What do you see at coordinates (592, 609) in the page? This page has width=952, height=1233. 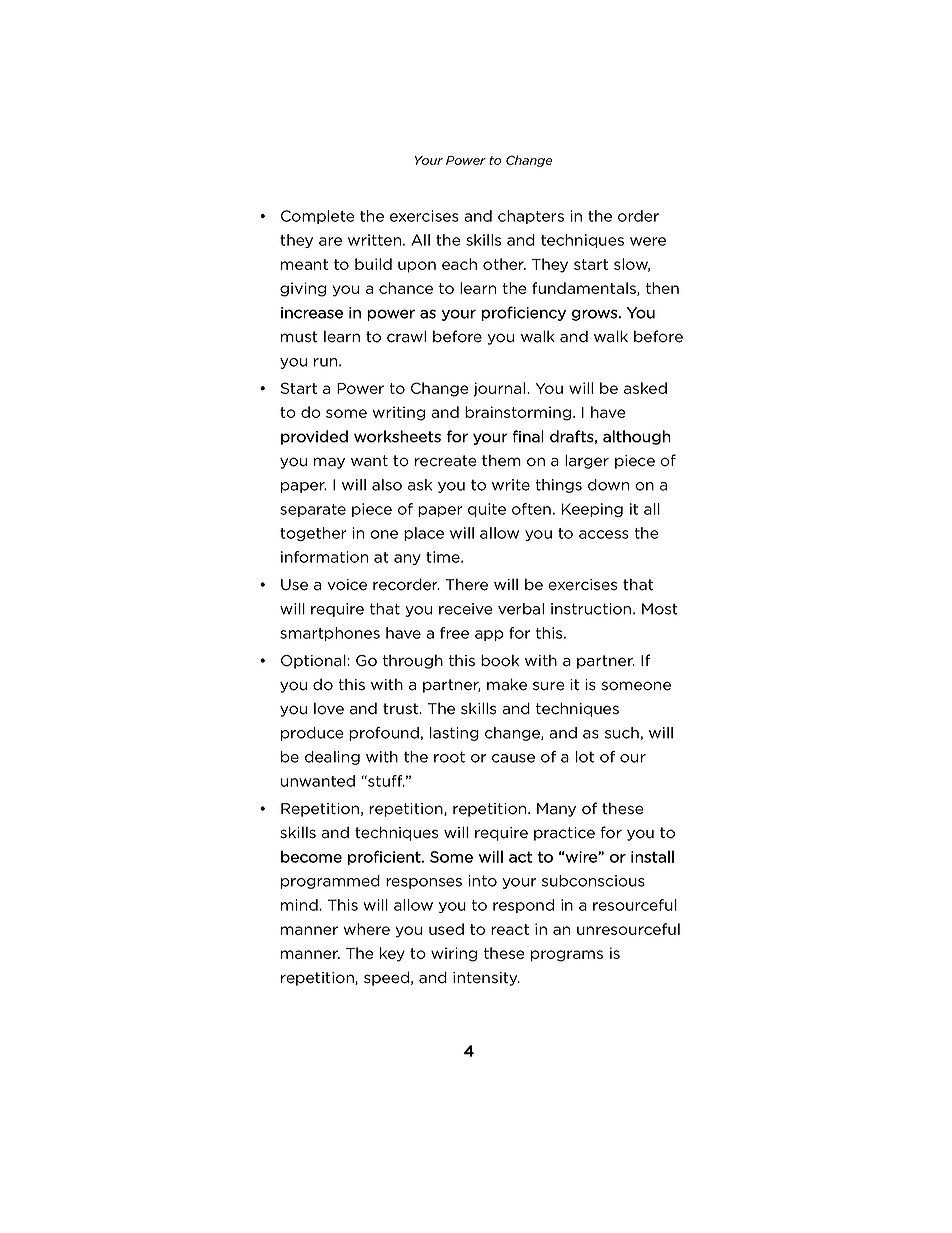 I see `instruction` at bounding box center [592, 609].
